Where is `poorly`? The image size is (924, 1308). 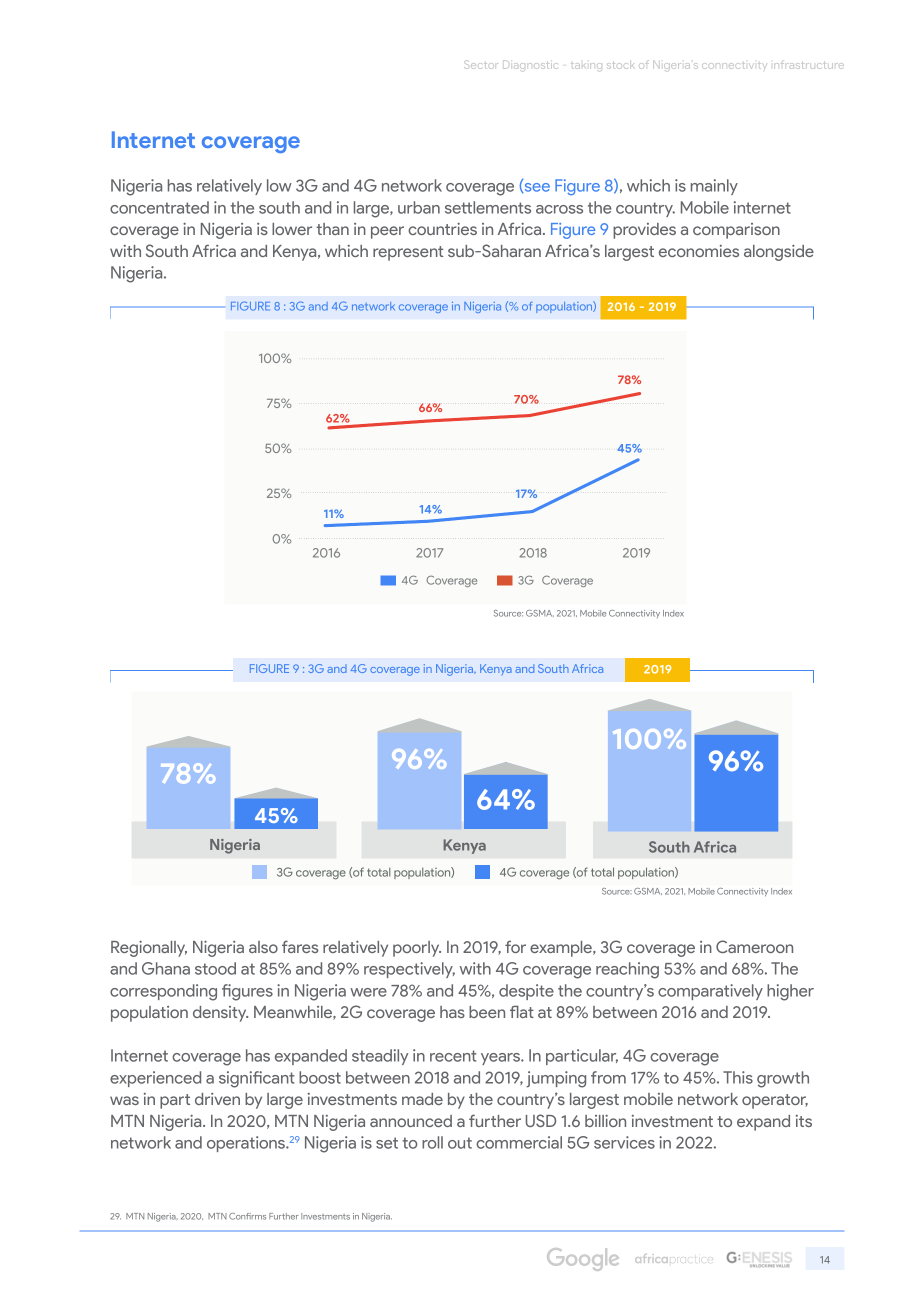 poorly is located at coordinates (417, 949).
